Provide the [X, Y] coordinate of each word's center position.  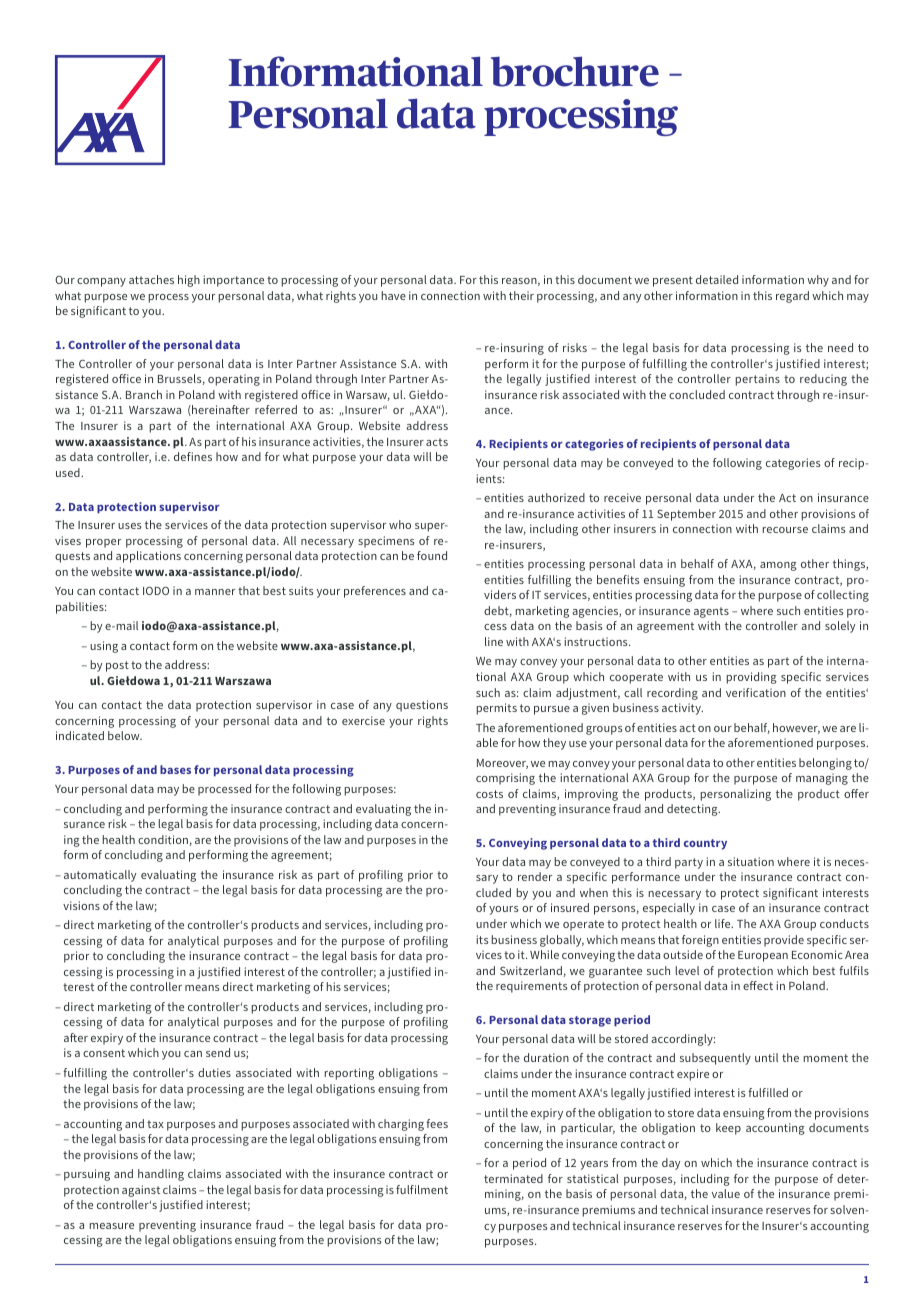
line [494, 641]
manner [215, 592]
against [141, 1191]
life [724, 923]
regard [792, 297]
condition [163, 839]
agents [711, 612]
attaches [151, 279]
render [535, 876]
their [521, 295]
